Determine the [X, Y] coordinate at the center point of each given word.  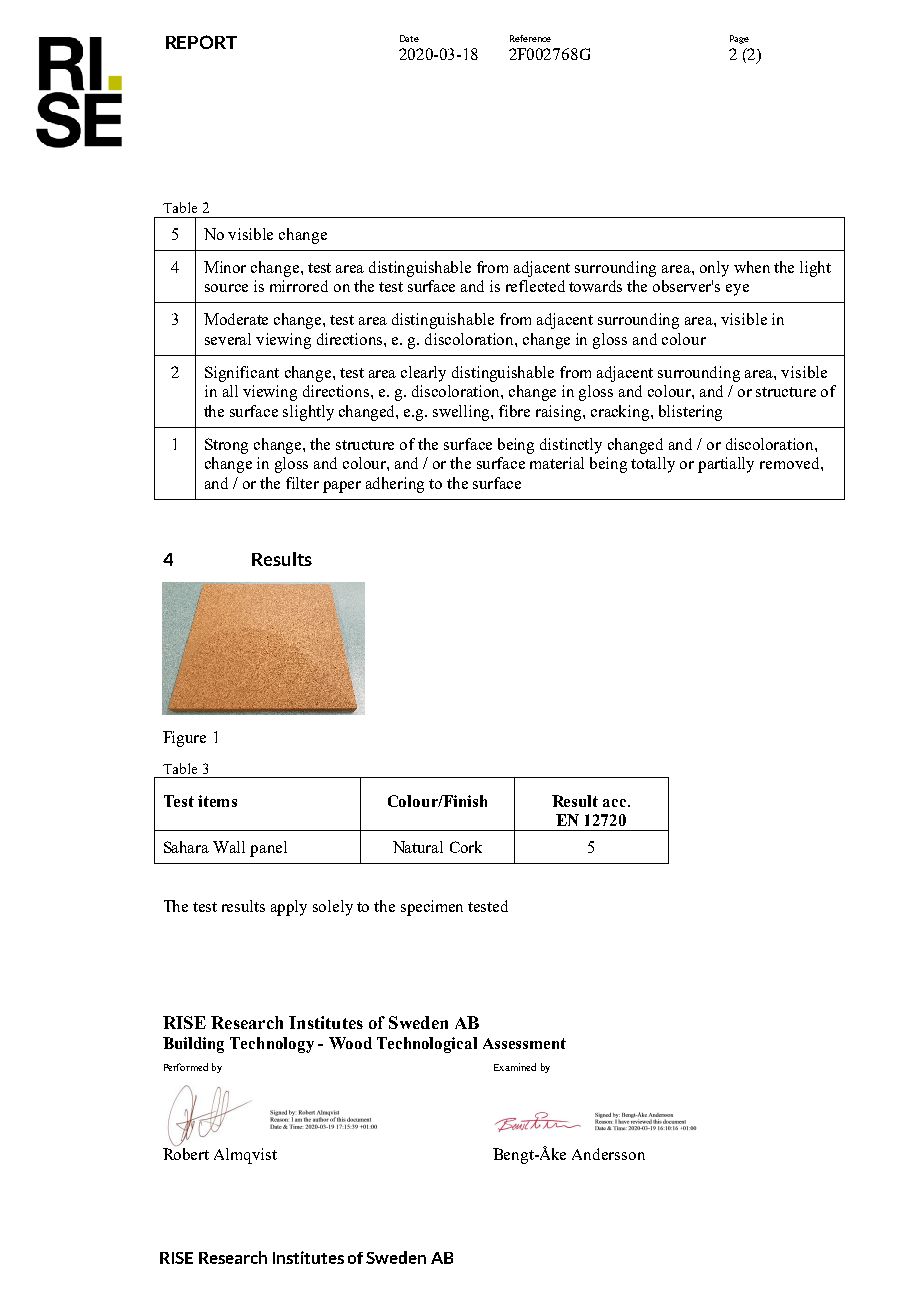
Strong [226, 446]
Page [739, 39]
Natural [418, 847]
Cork [466, 847]
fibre [514, 411]
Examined [515, 1067]
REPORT [201, 42]
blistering [690, 413]
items [217, 801]
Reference [530, 38]
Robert [186, 1152]
